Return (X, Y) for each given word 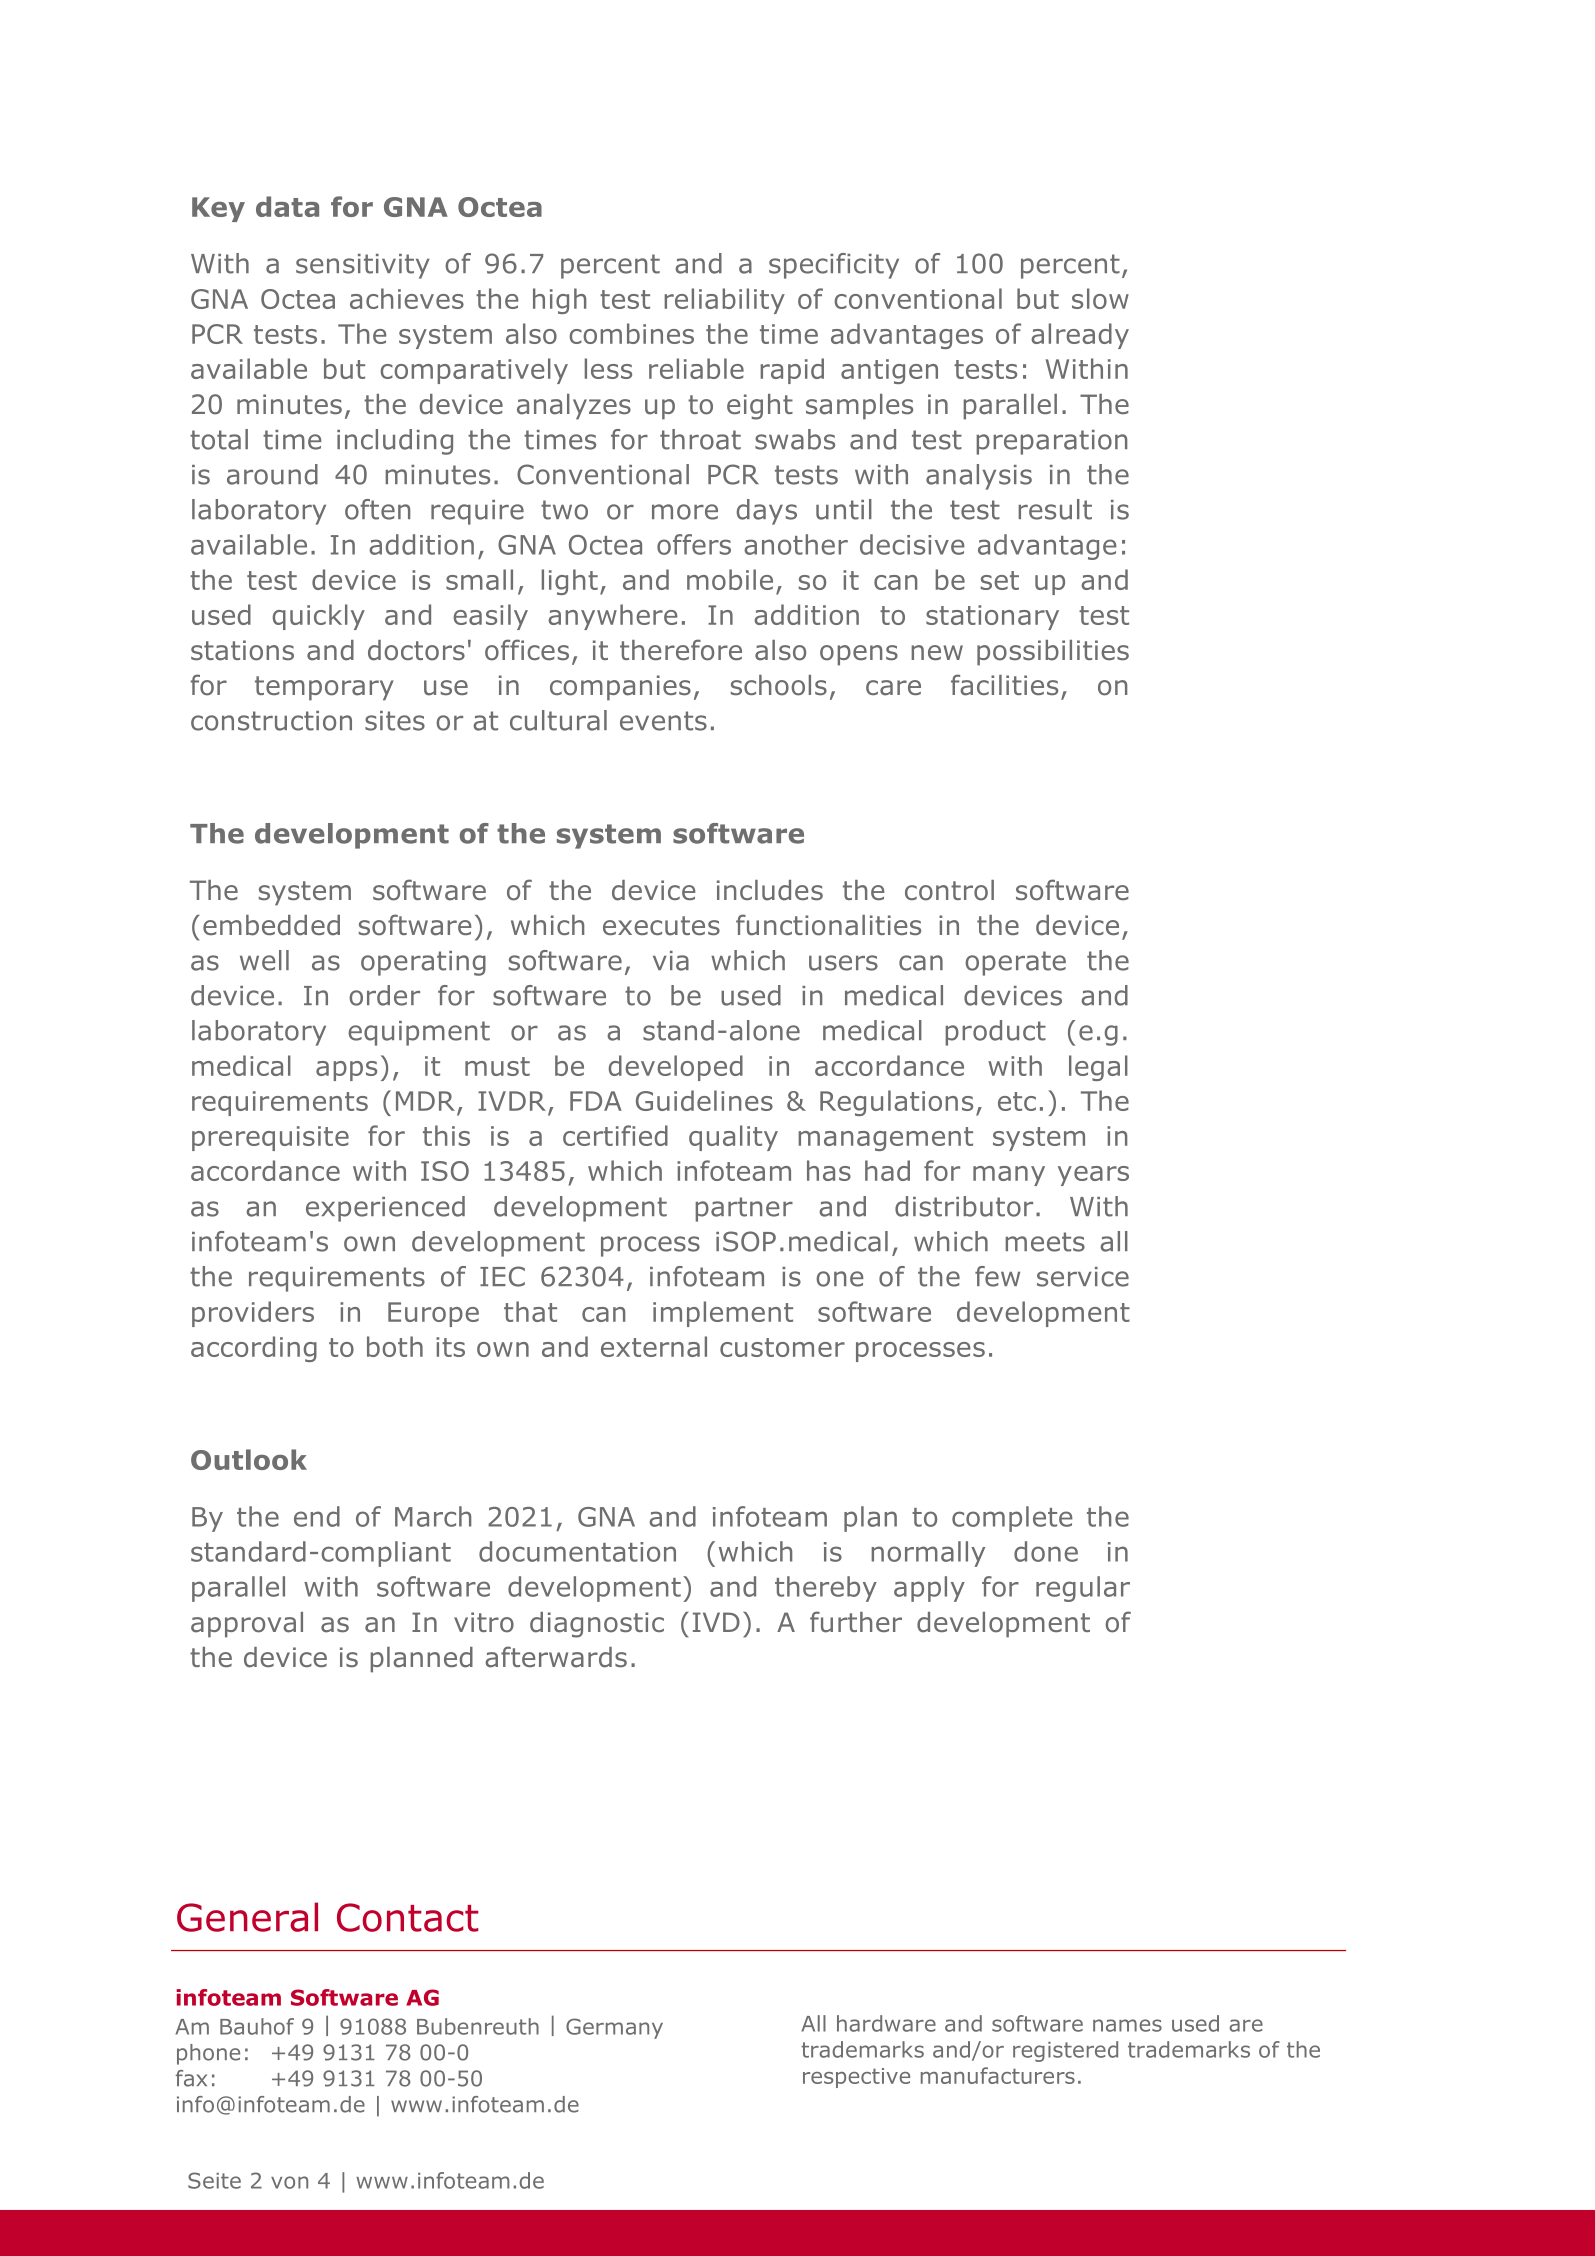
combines (631, 333)
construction (271, 721)
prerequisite (270, 1138)
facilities (1004, 685)
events (663, 721)
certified (615, 1135)
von (289, 2182)
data (287, 206)
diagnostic (597, 1625)
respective (856, 2078)
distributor (964, 1206)
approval (247, 1625)
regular (1083, 1589)
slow (1100, 298)
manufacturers (998, 2075)
